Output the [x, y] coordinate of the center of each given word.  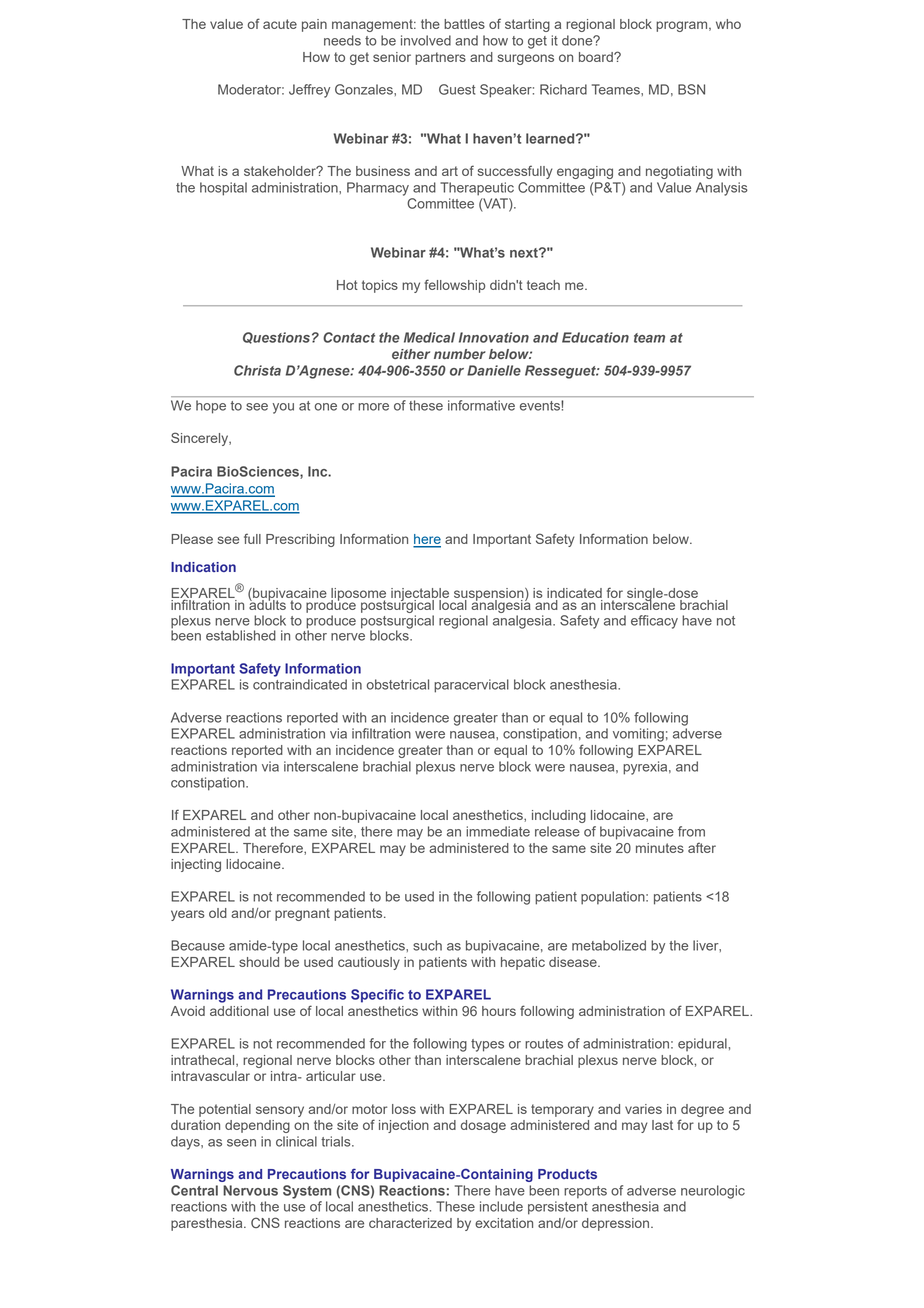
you [283, 408]
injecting [196, 865]
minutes [660, 848]
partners [440, 58]
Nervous [250, 1190]
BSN [691, 89]
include [501, 1206]
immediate [498, 831]
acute [280, 24]
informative [481, 405]
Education [595, 337]
